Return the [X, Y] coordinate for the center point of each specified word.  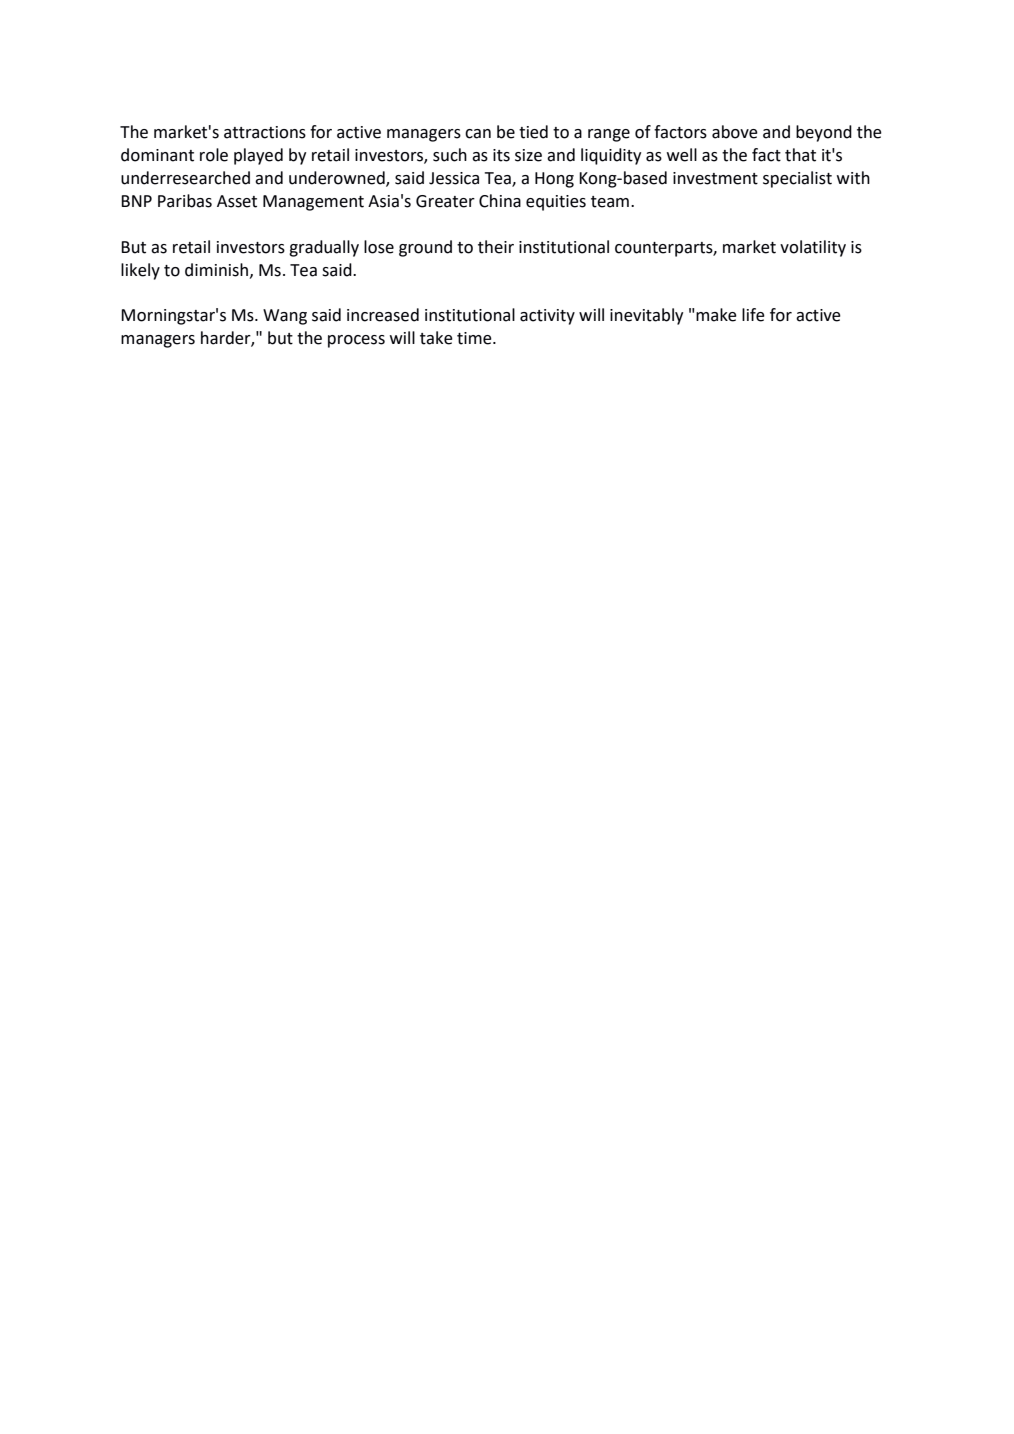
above [735, 132]
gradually [324, 248]
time [475, 338]
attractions [265, 132]
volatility [813, 248]
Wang [285, 317]
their [496, 247]
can [478, 134]
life [753, 315]
